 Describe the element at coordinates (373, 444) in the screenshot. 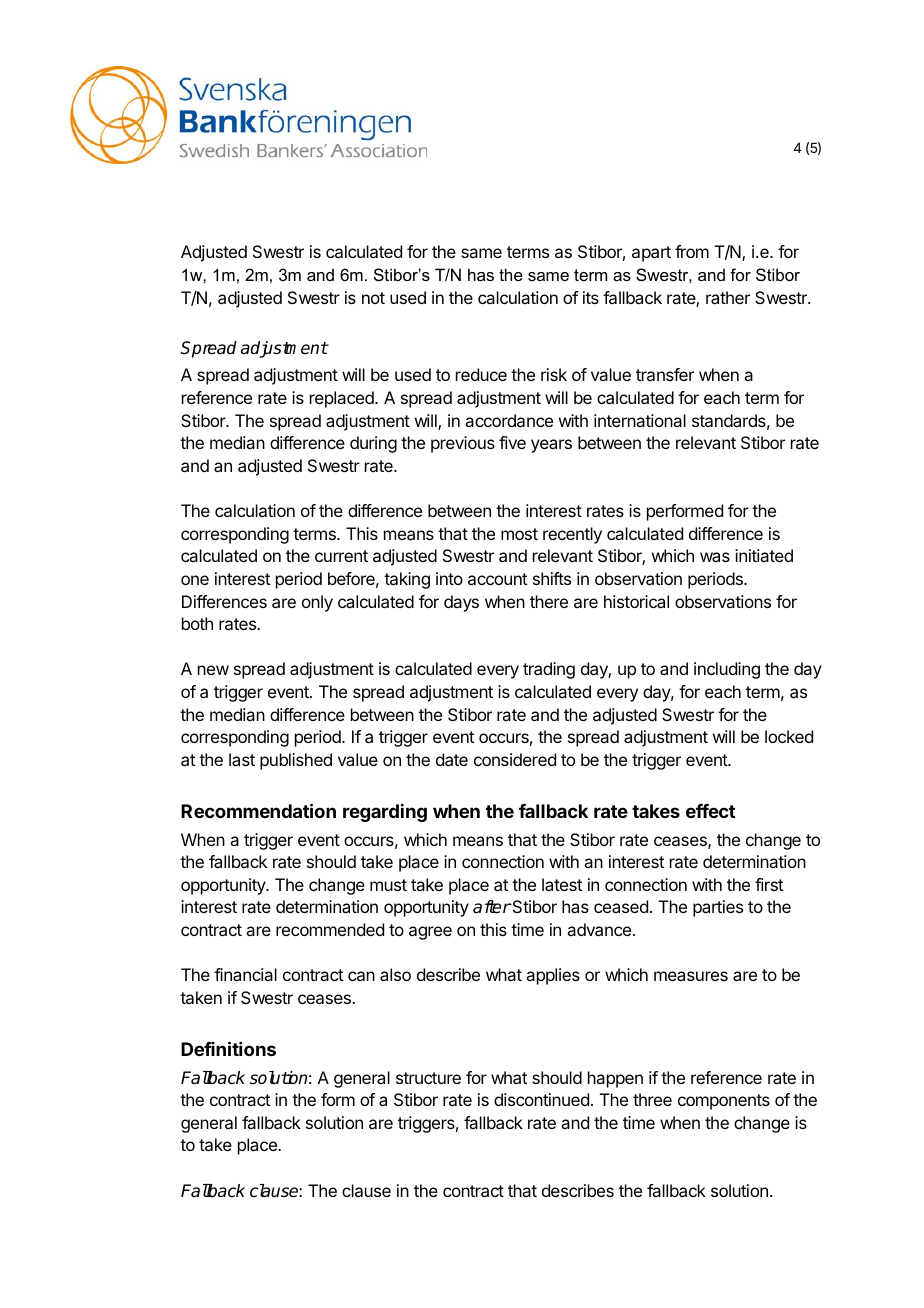

I see `during` at that location.
